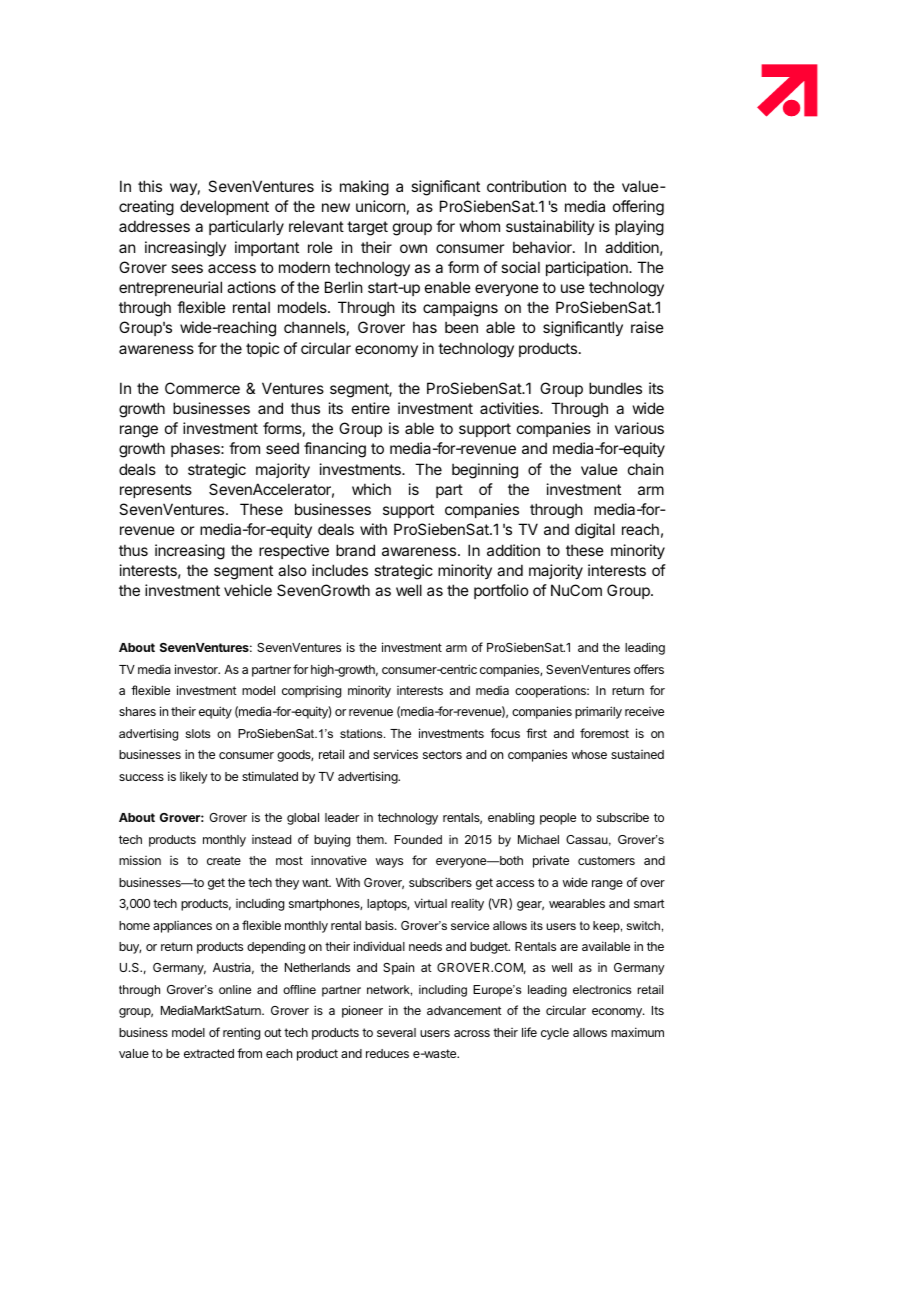 This page has width=924, height=1308. Describe the element at coordinates (197, 733) in the page. I see `slots` at that location.
